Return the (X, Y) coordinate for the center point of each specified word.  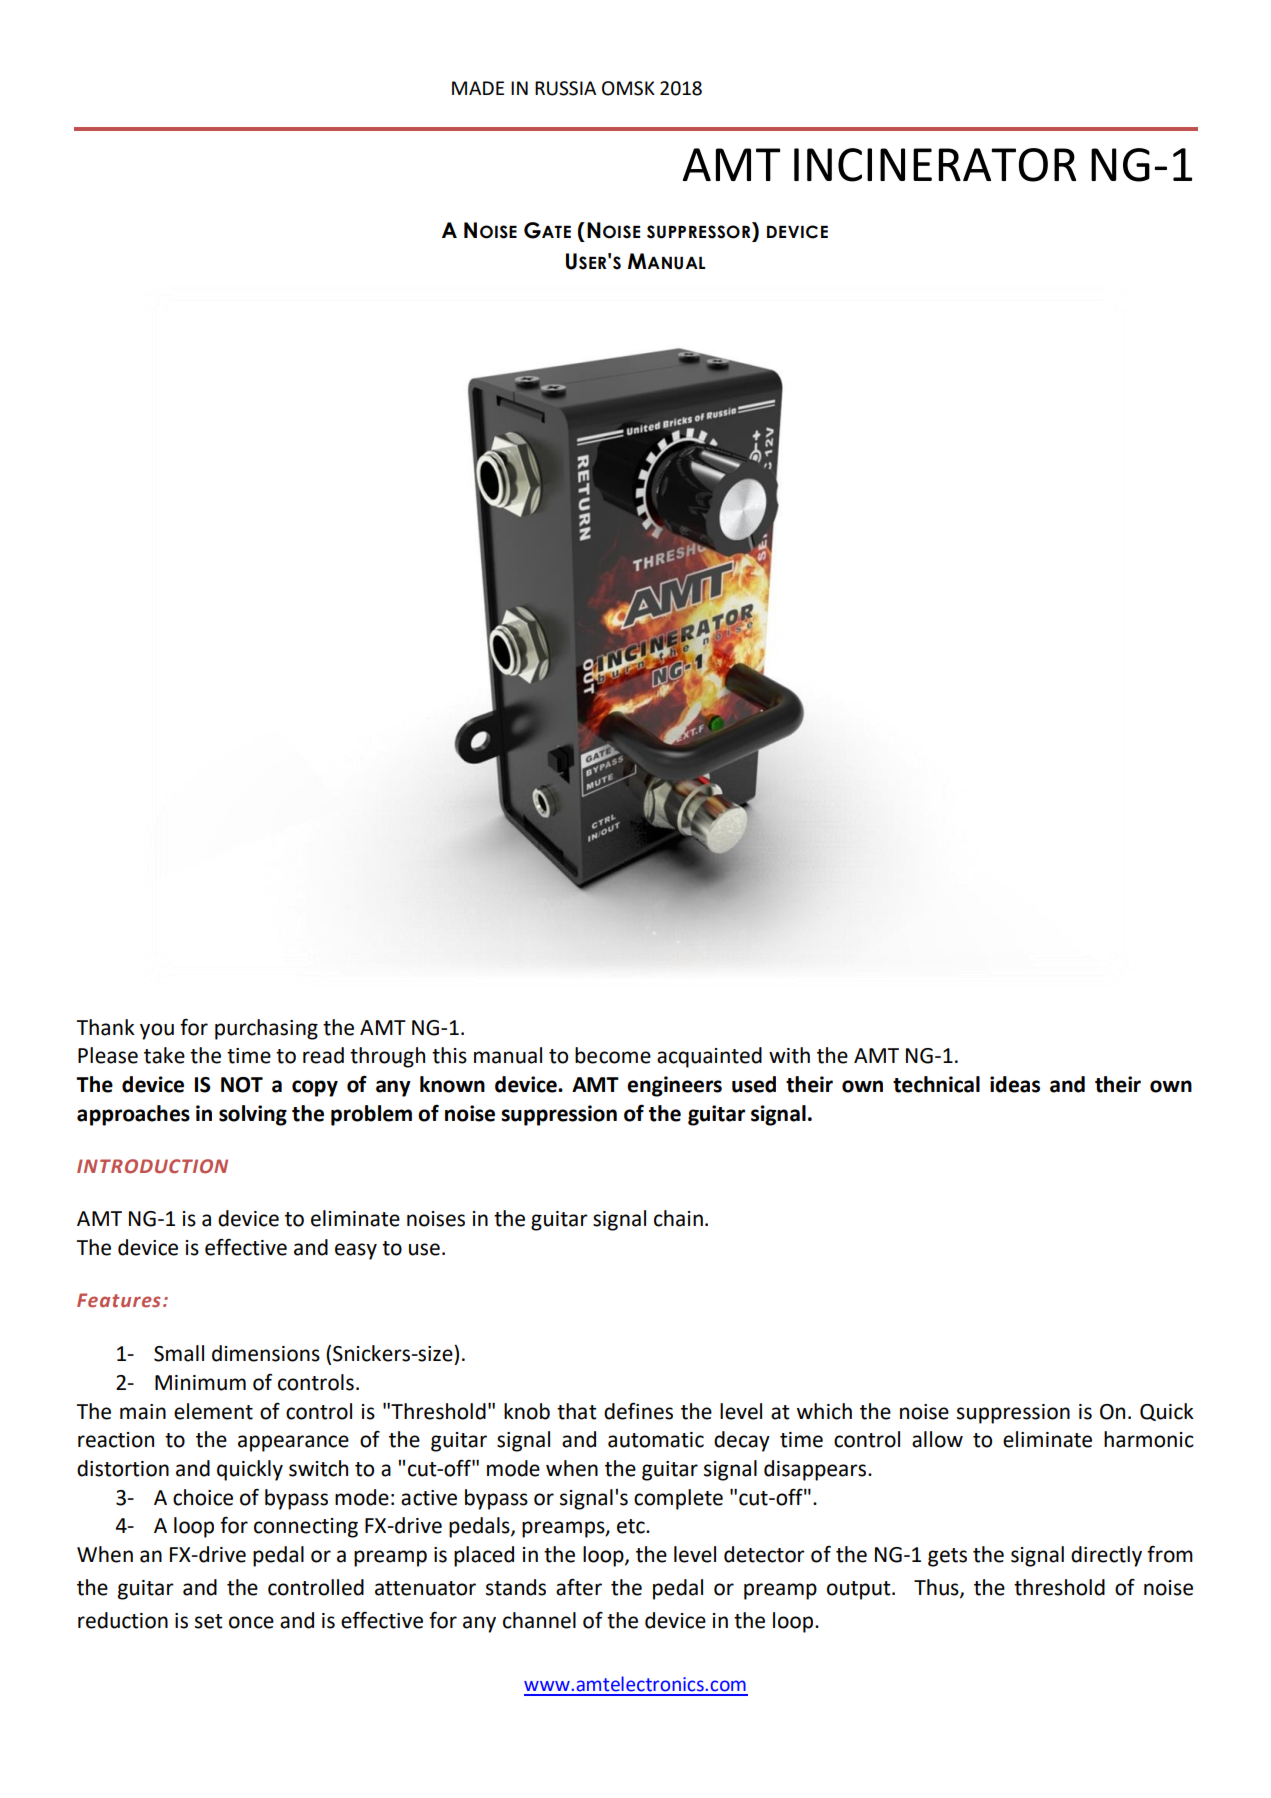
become (613, 1055)
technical (936, 1084)
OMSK (628, 88)
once (251, 1622)
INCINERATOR (935, 165)
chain (678, 1218)
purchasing (266, 1029)
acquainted (709, 1057)
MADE (478, 88)
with (789, 1055)
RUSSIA (565, 88)
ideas (1015, 1084)
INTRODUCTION (152, 1166)
